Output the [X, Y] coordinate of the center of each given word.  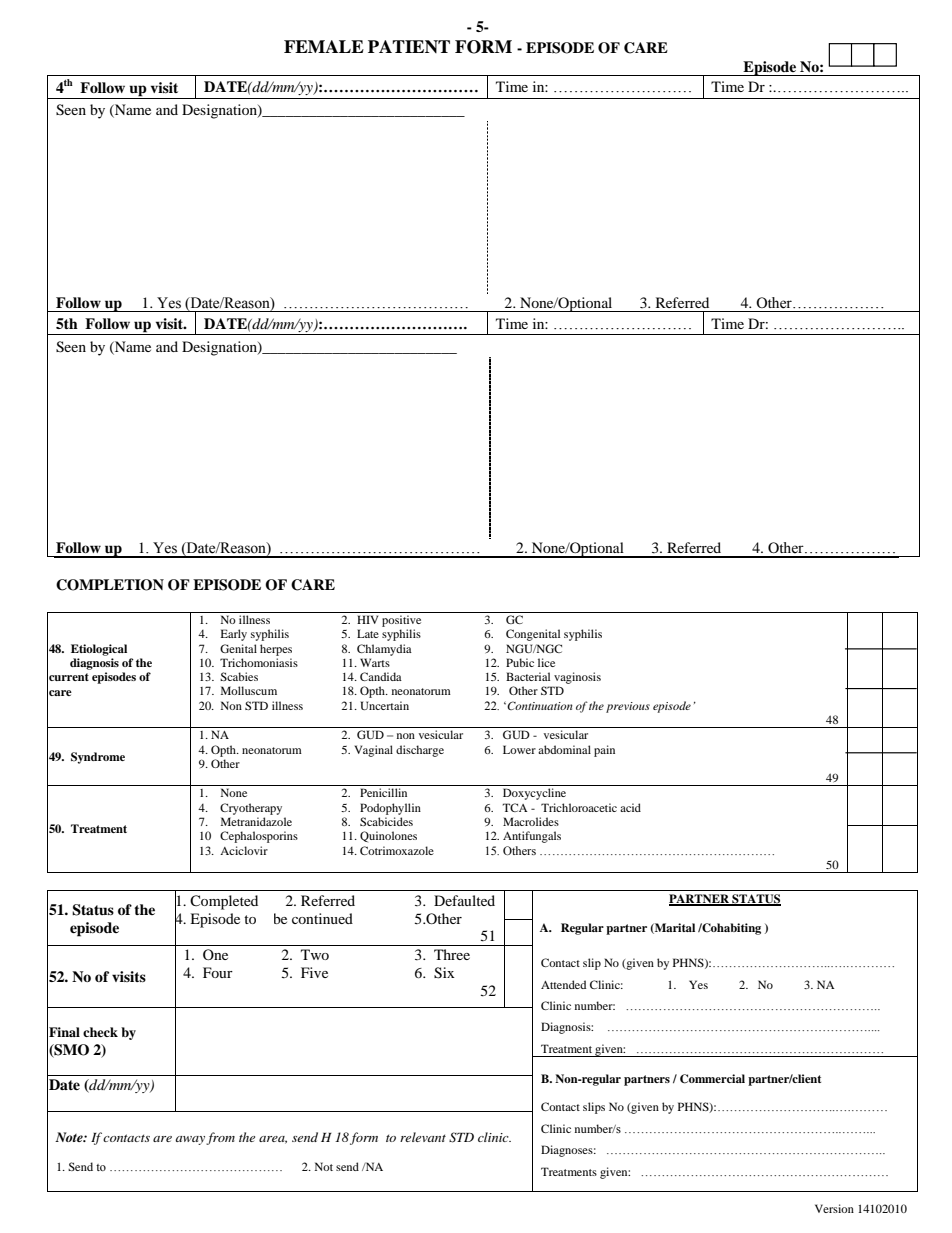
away [190, 1140]
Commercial [712, 1079]
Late [368, 633]
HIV [367, 619]
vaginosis [577, 678]
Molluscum [249, 690]
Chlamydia [384, 650]
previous [628, 707]
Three [452, 954]
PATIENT [409, 46]
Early [234, 635]
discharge [420, 751]
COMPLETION [110, 585]
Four [218, 972]
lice [546, 662]
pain [604, 751]
